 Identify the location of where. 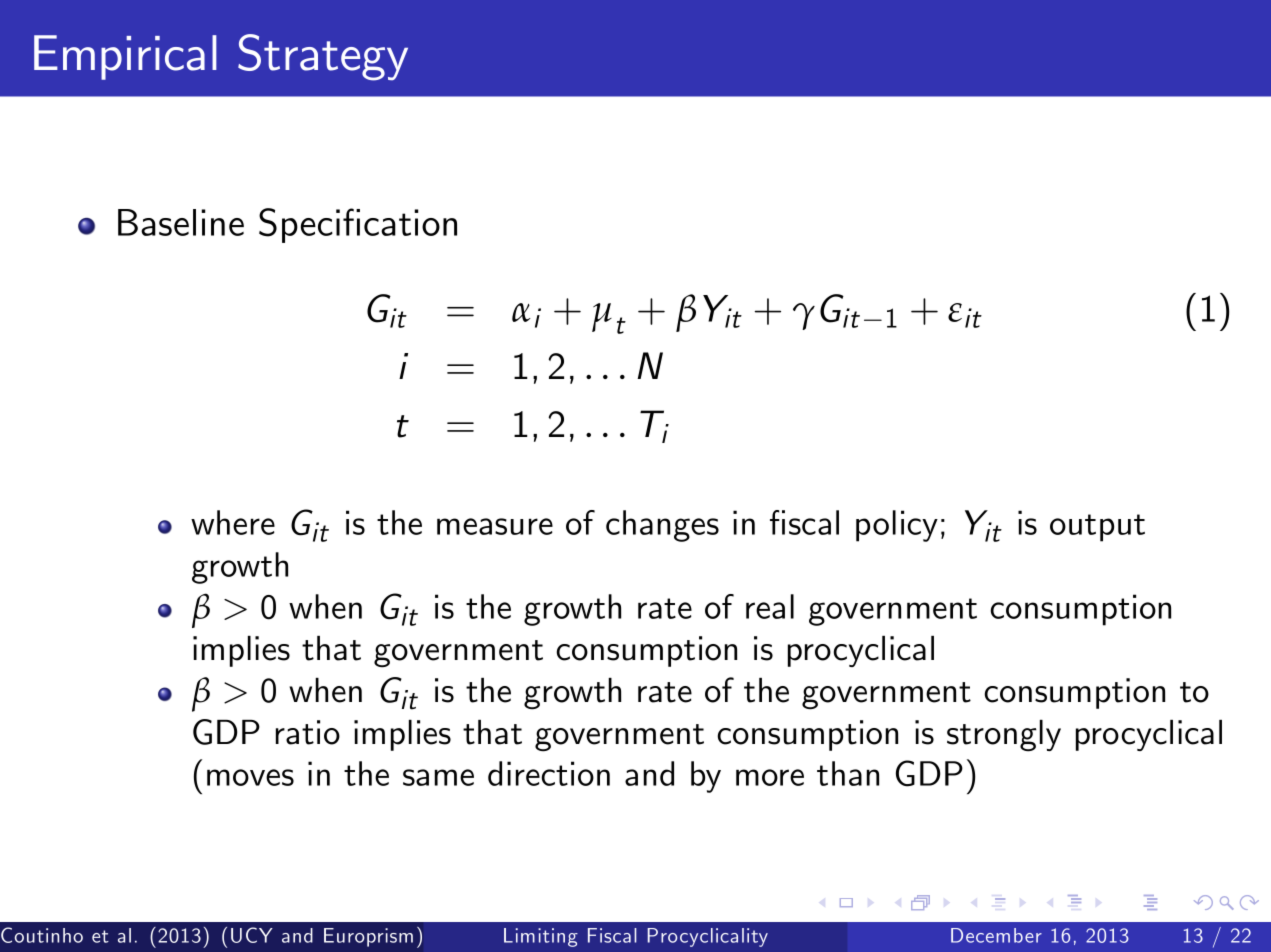
(233, 522).
